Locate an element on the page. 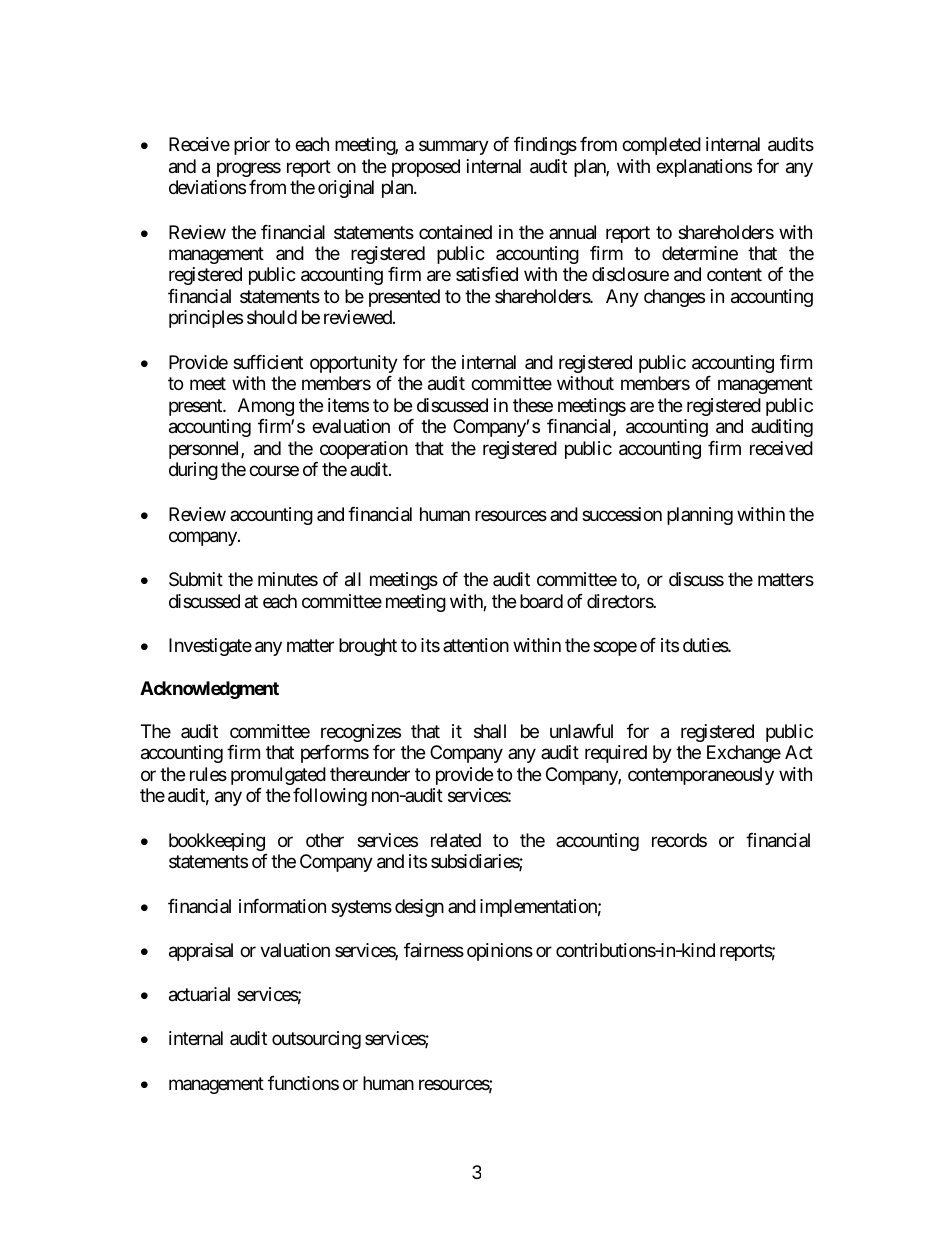 This page has height=1233, width=952. opinions is located at coordinates (500, 952).
